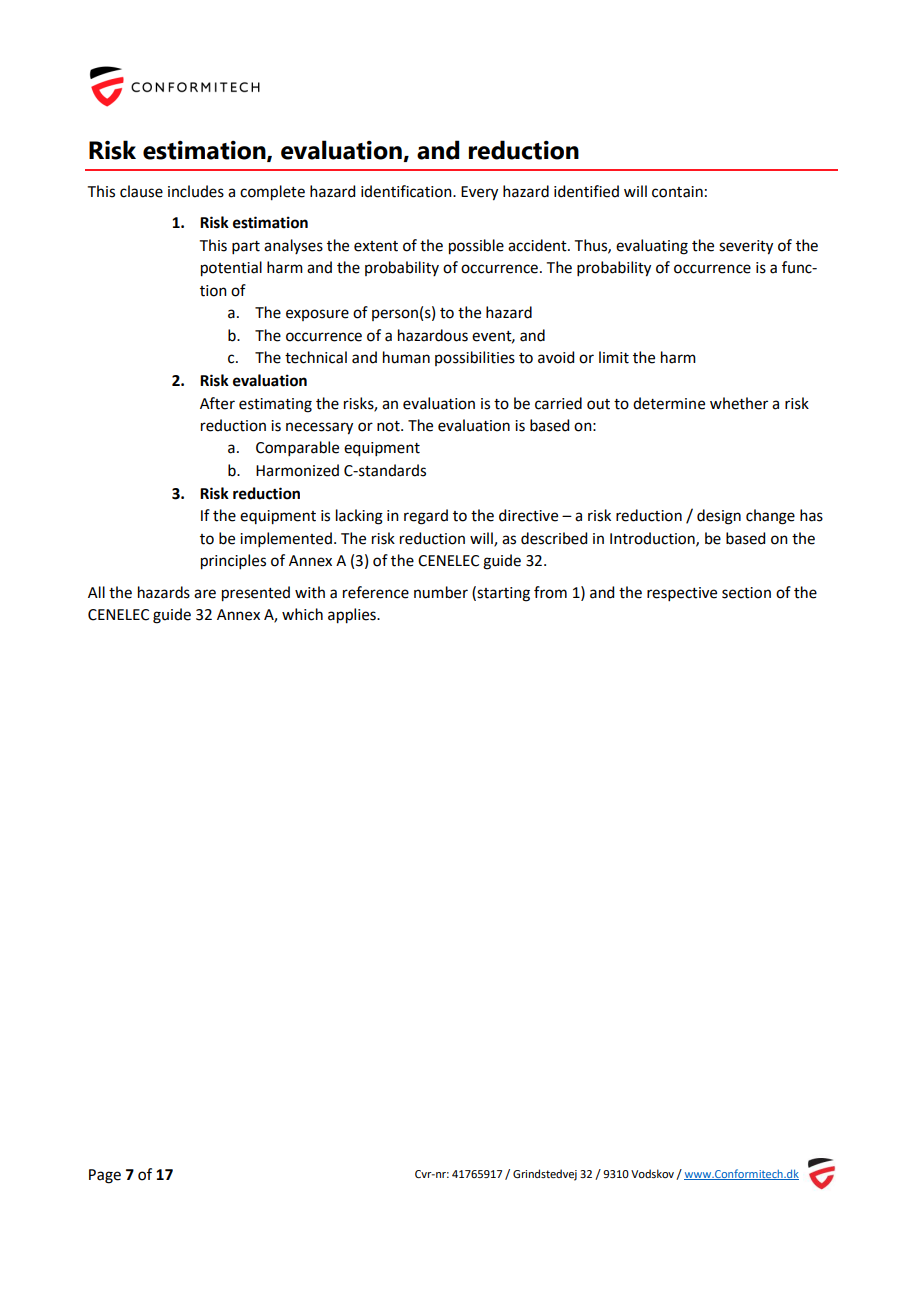 The width and height of the document is (924, 1308). Describe the element at coordinates (196, 191) in the document. I see `includes` at that location.
